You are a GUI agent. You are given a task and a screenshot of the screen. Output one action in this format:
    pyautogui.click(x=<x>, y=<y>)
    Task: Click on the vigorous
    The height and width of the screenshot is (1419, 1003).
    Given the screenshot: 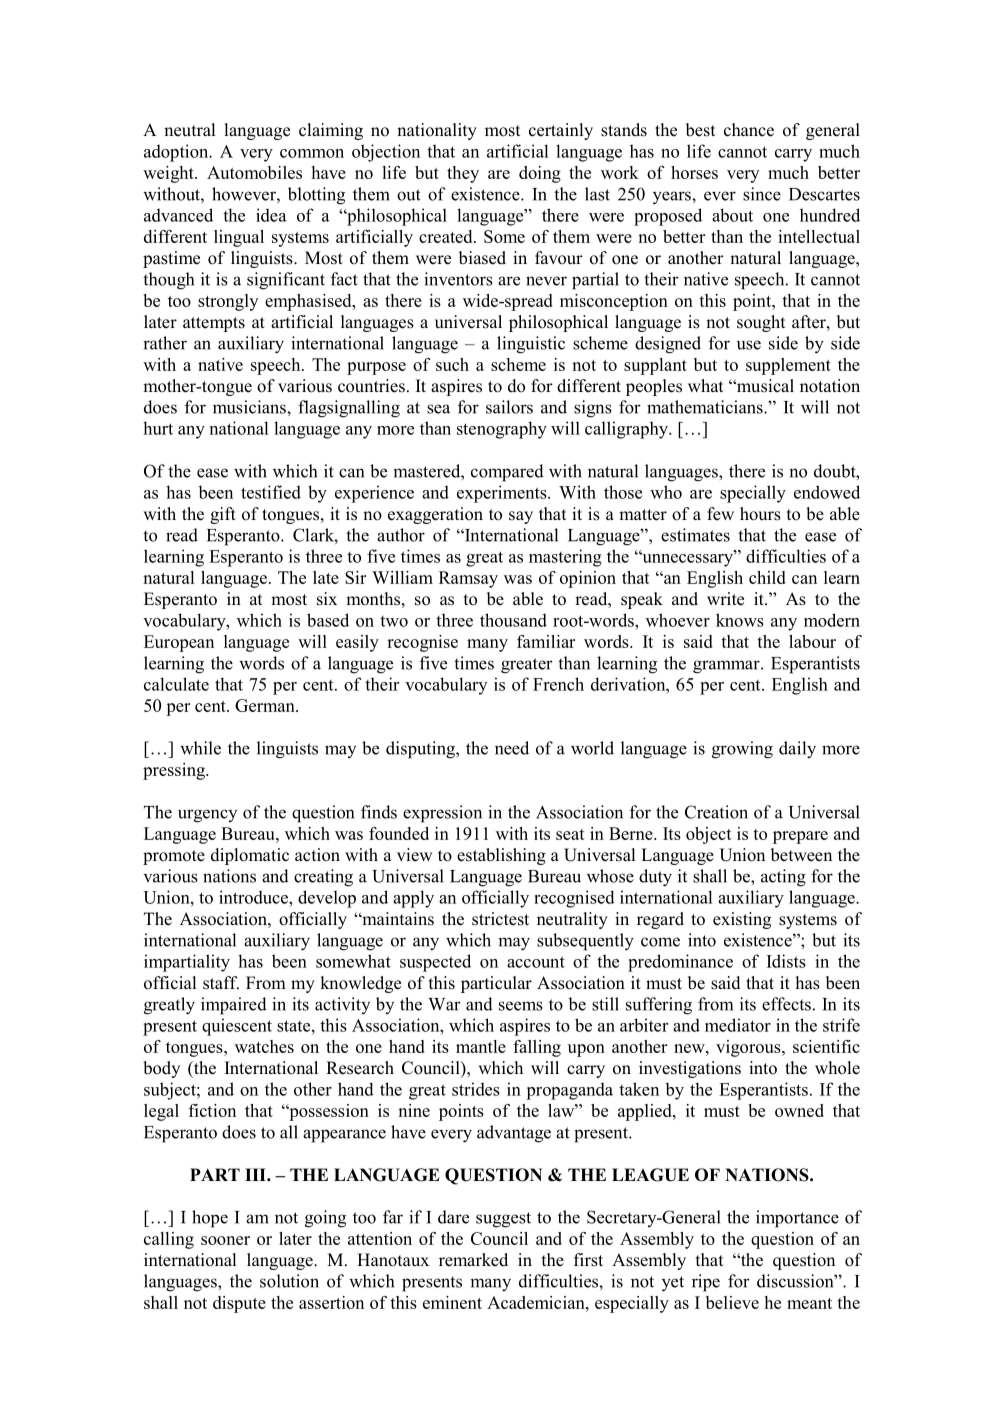 What is the action you would take?
    pyautogui.click(x=749, y=1048)
